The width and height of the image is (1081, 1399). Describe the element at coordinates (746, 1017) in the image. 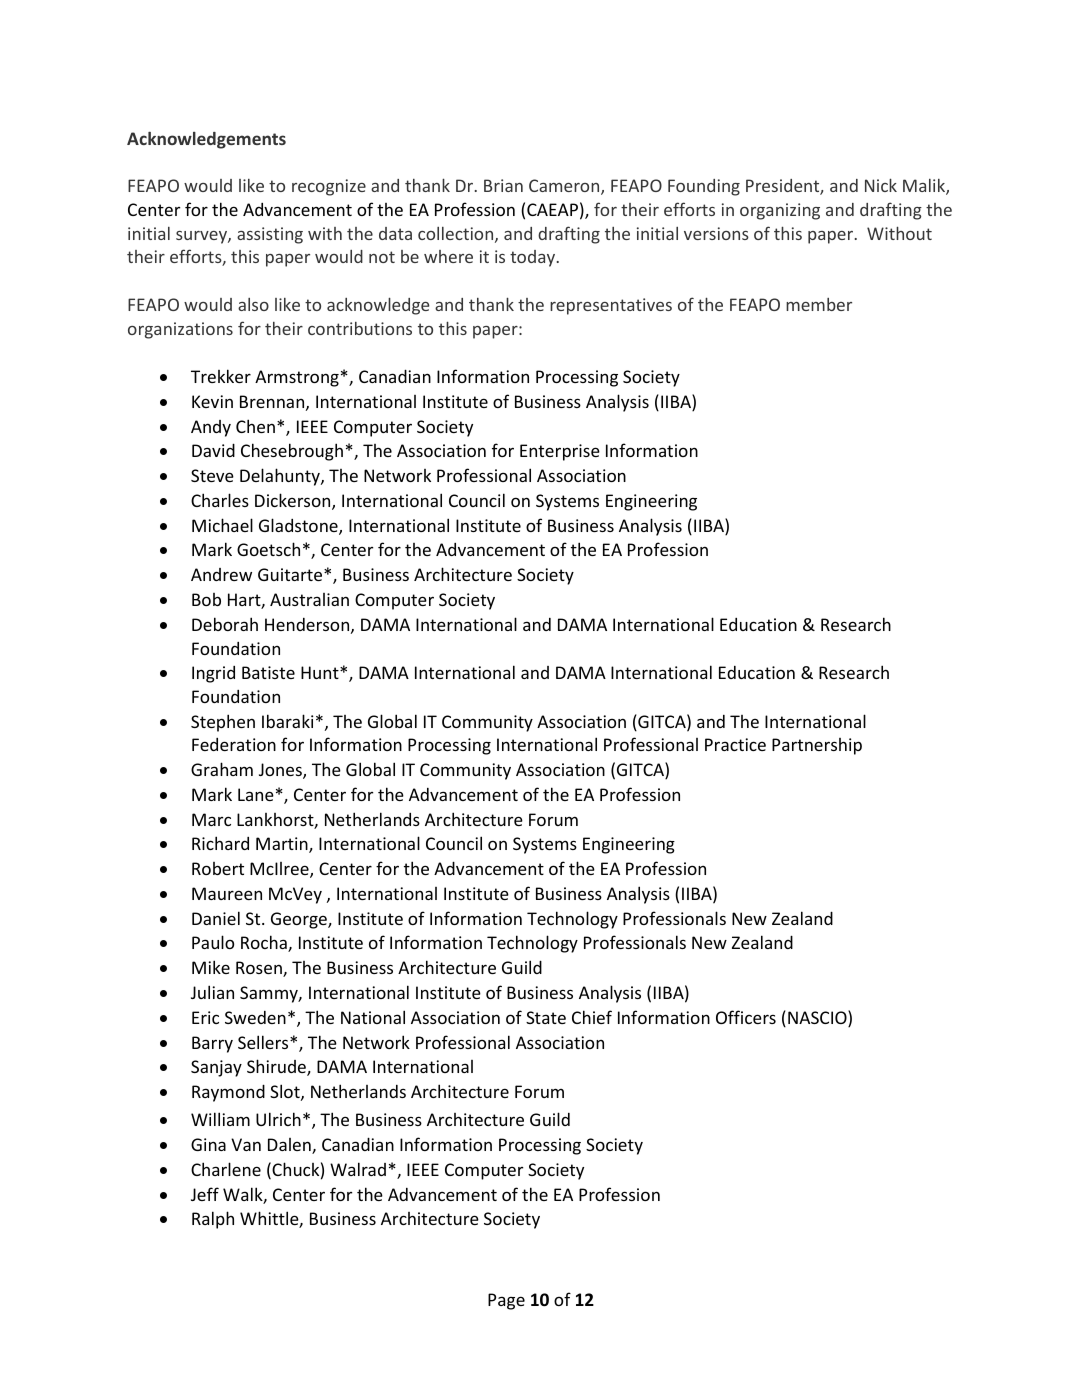

I see `Officers` at that location.
